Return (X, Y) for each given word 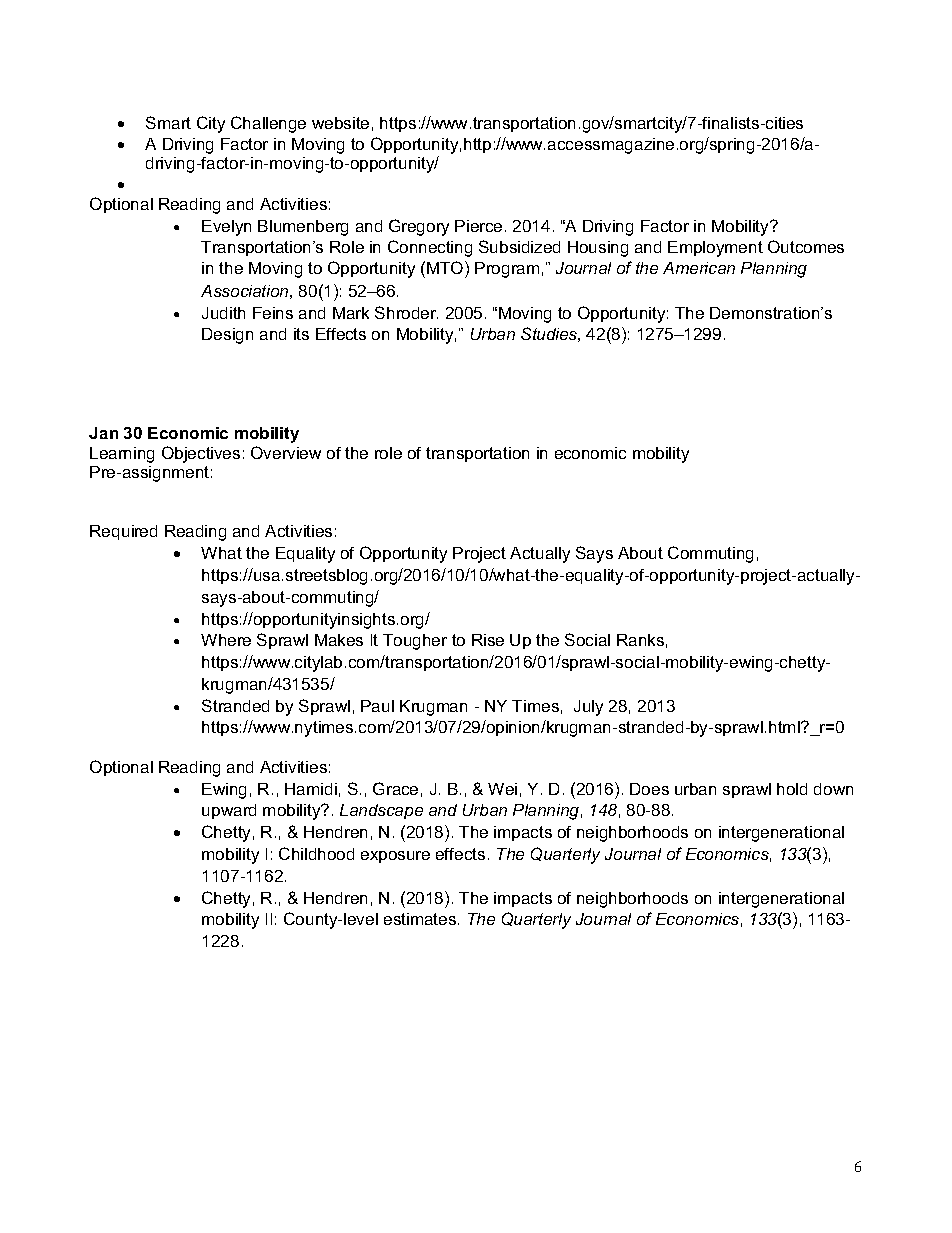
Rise (488, 640)
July (588, 708)
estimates (421, 919)
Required (123, 532)
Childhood (316, 853)
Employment (715, 249)
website (340, 123)
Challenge (268, 124)
